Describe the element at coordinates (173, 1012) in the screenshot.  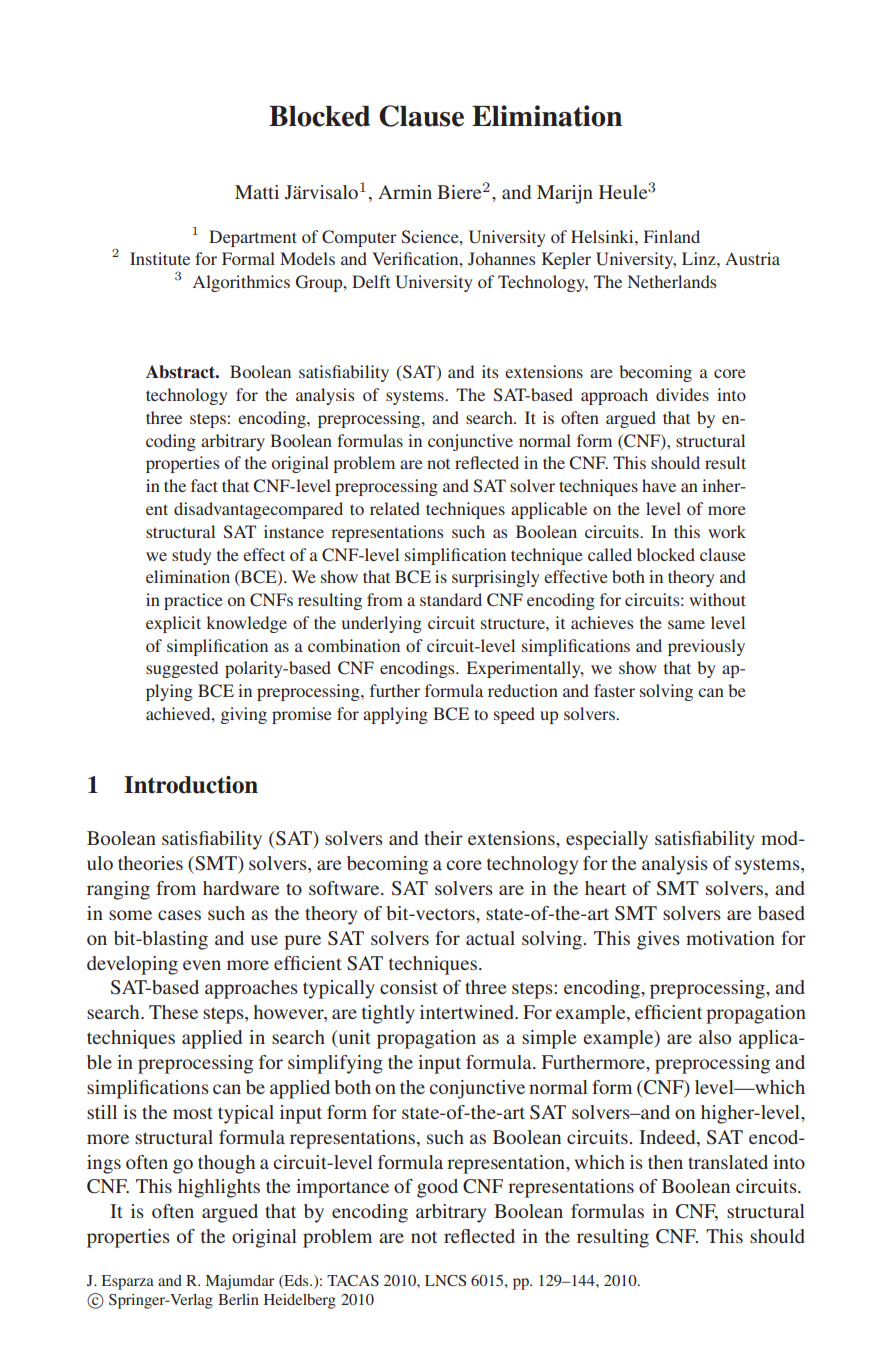
I see `These` at that location.
